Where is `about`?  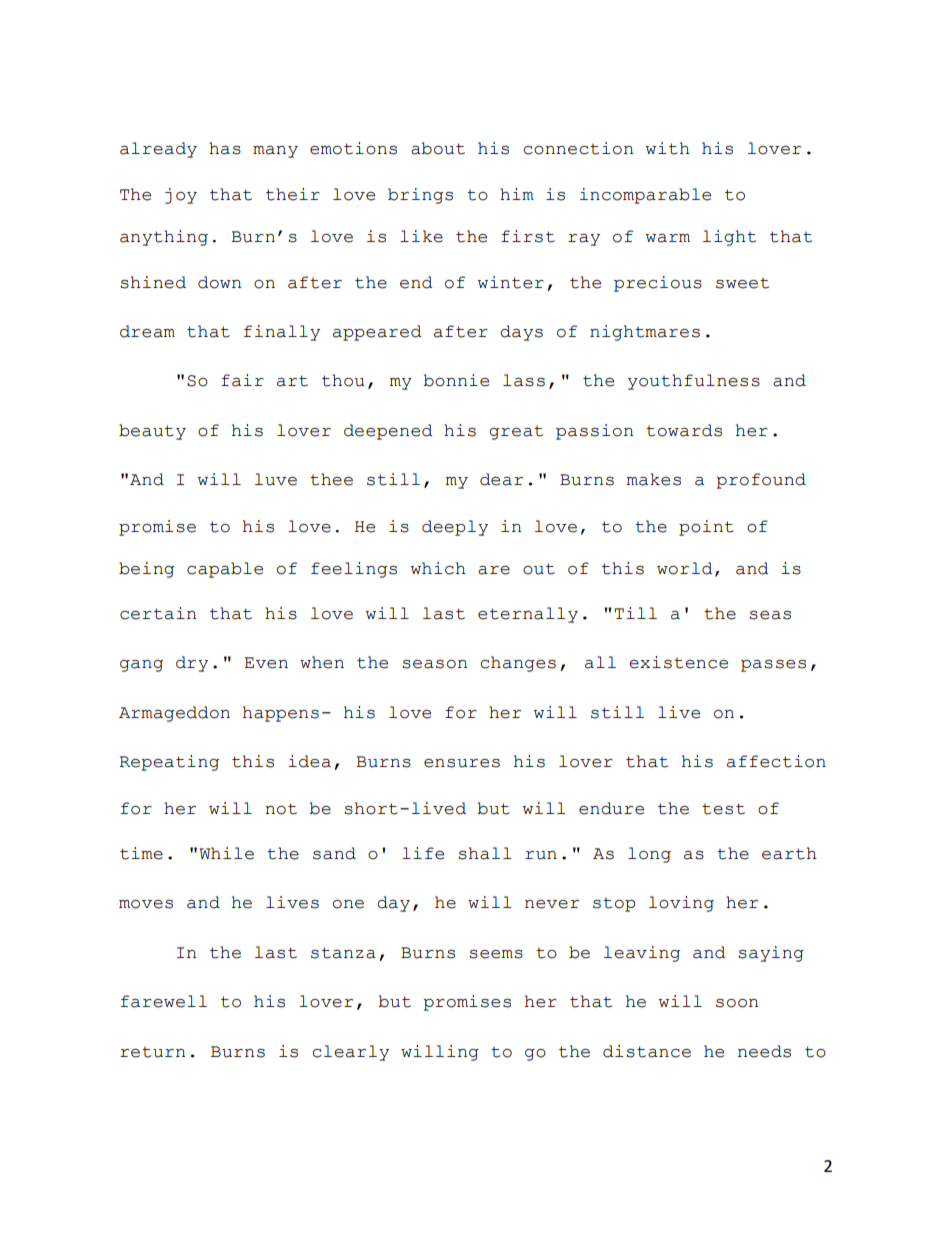 about is located at coordinates (438, 148).
